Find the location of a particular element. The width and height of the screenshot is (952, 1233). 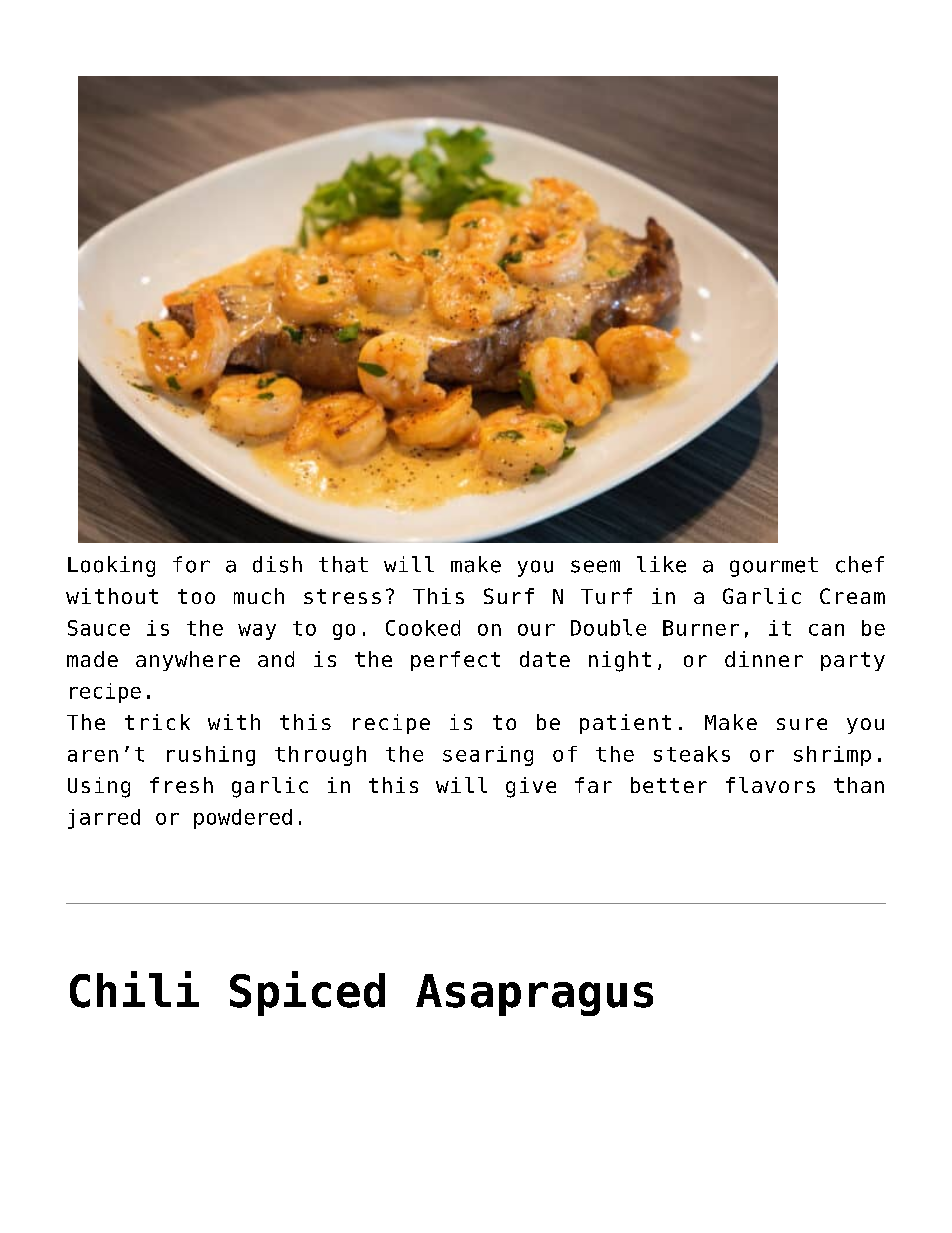

Chili is located at coordinates (134, 989).
